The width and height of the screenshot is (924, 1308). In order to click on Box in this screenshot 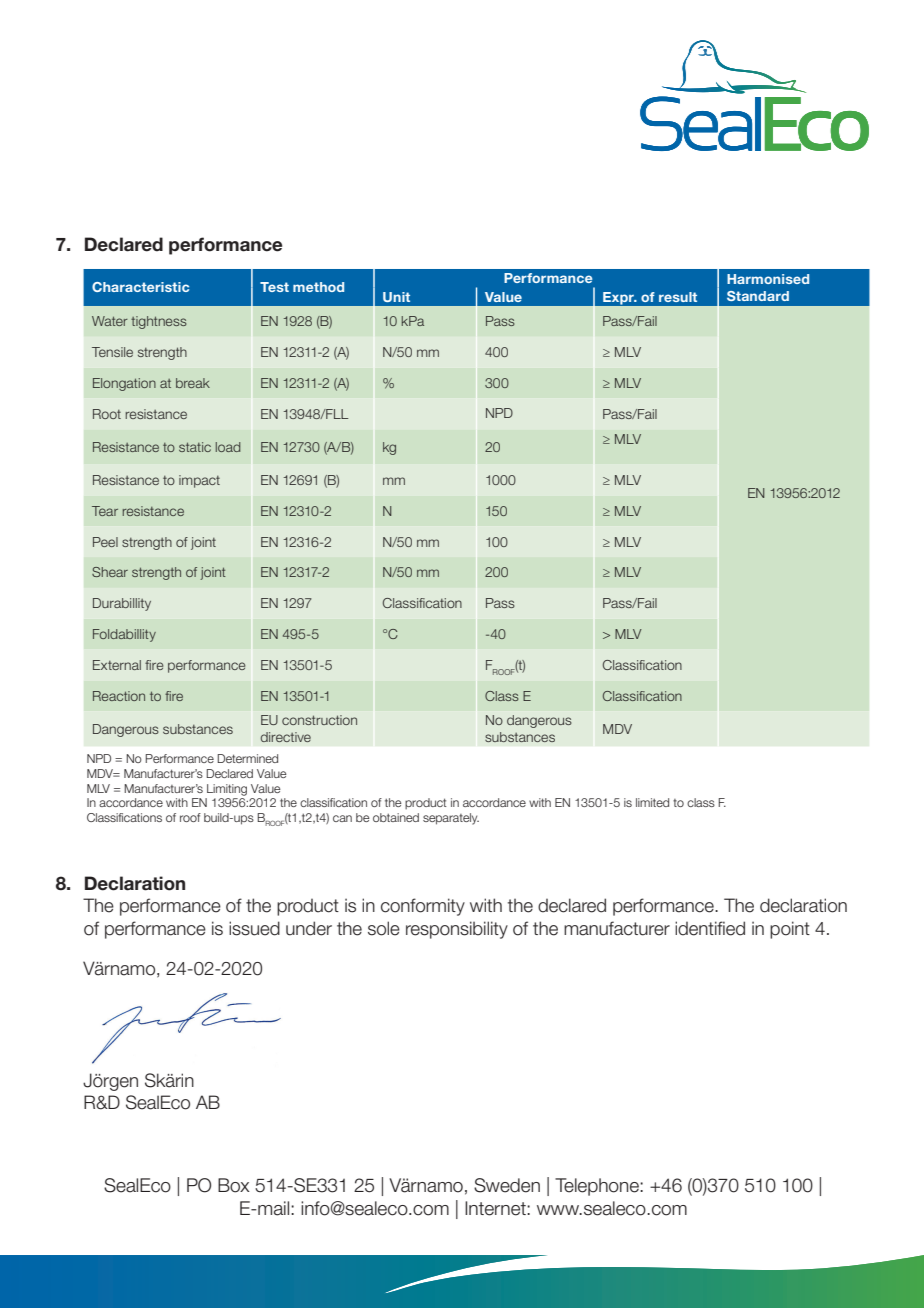, I will do `click(234, 1185)`.
